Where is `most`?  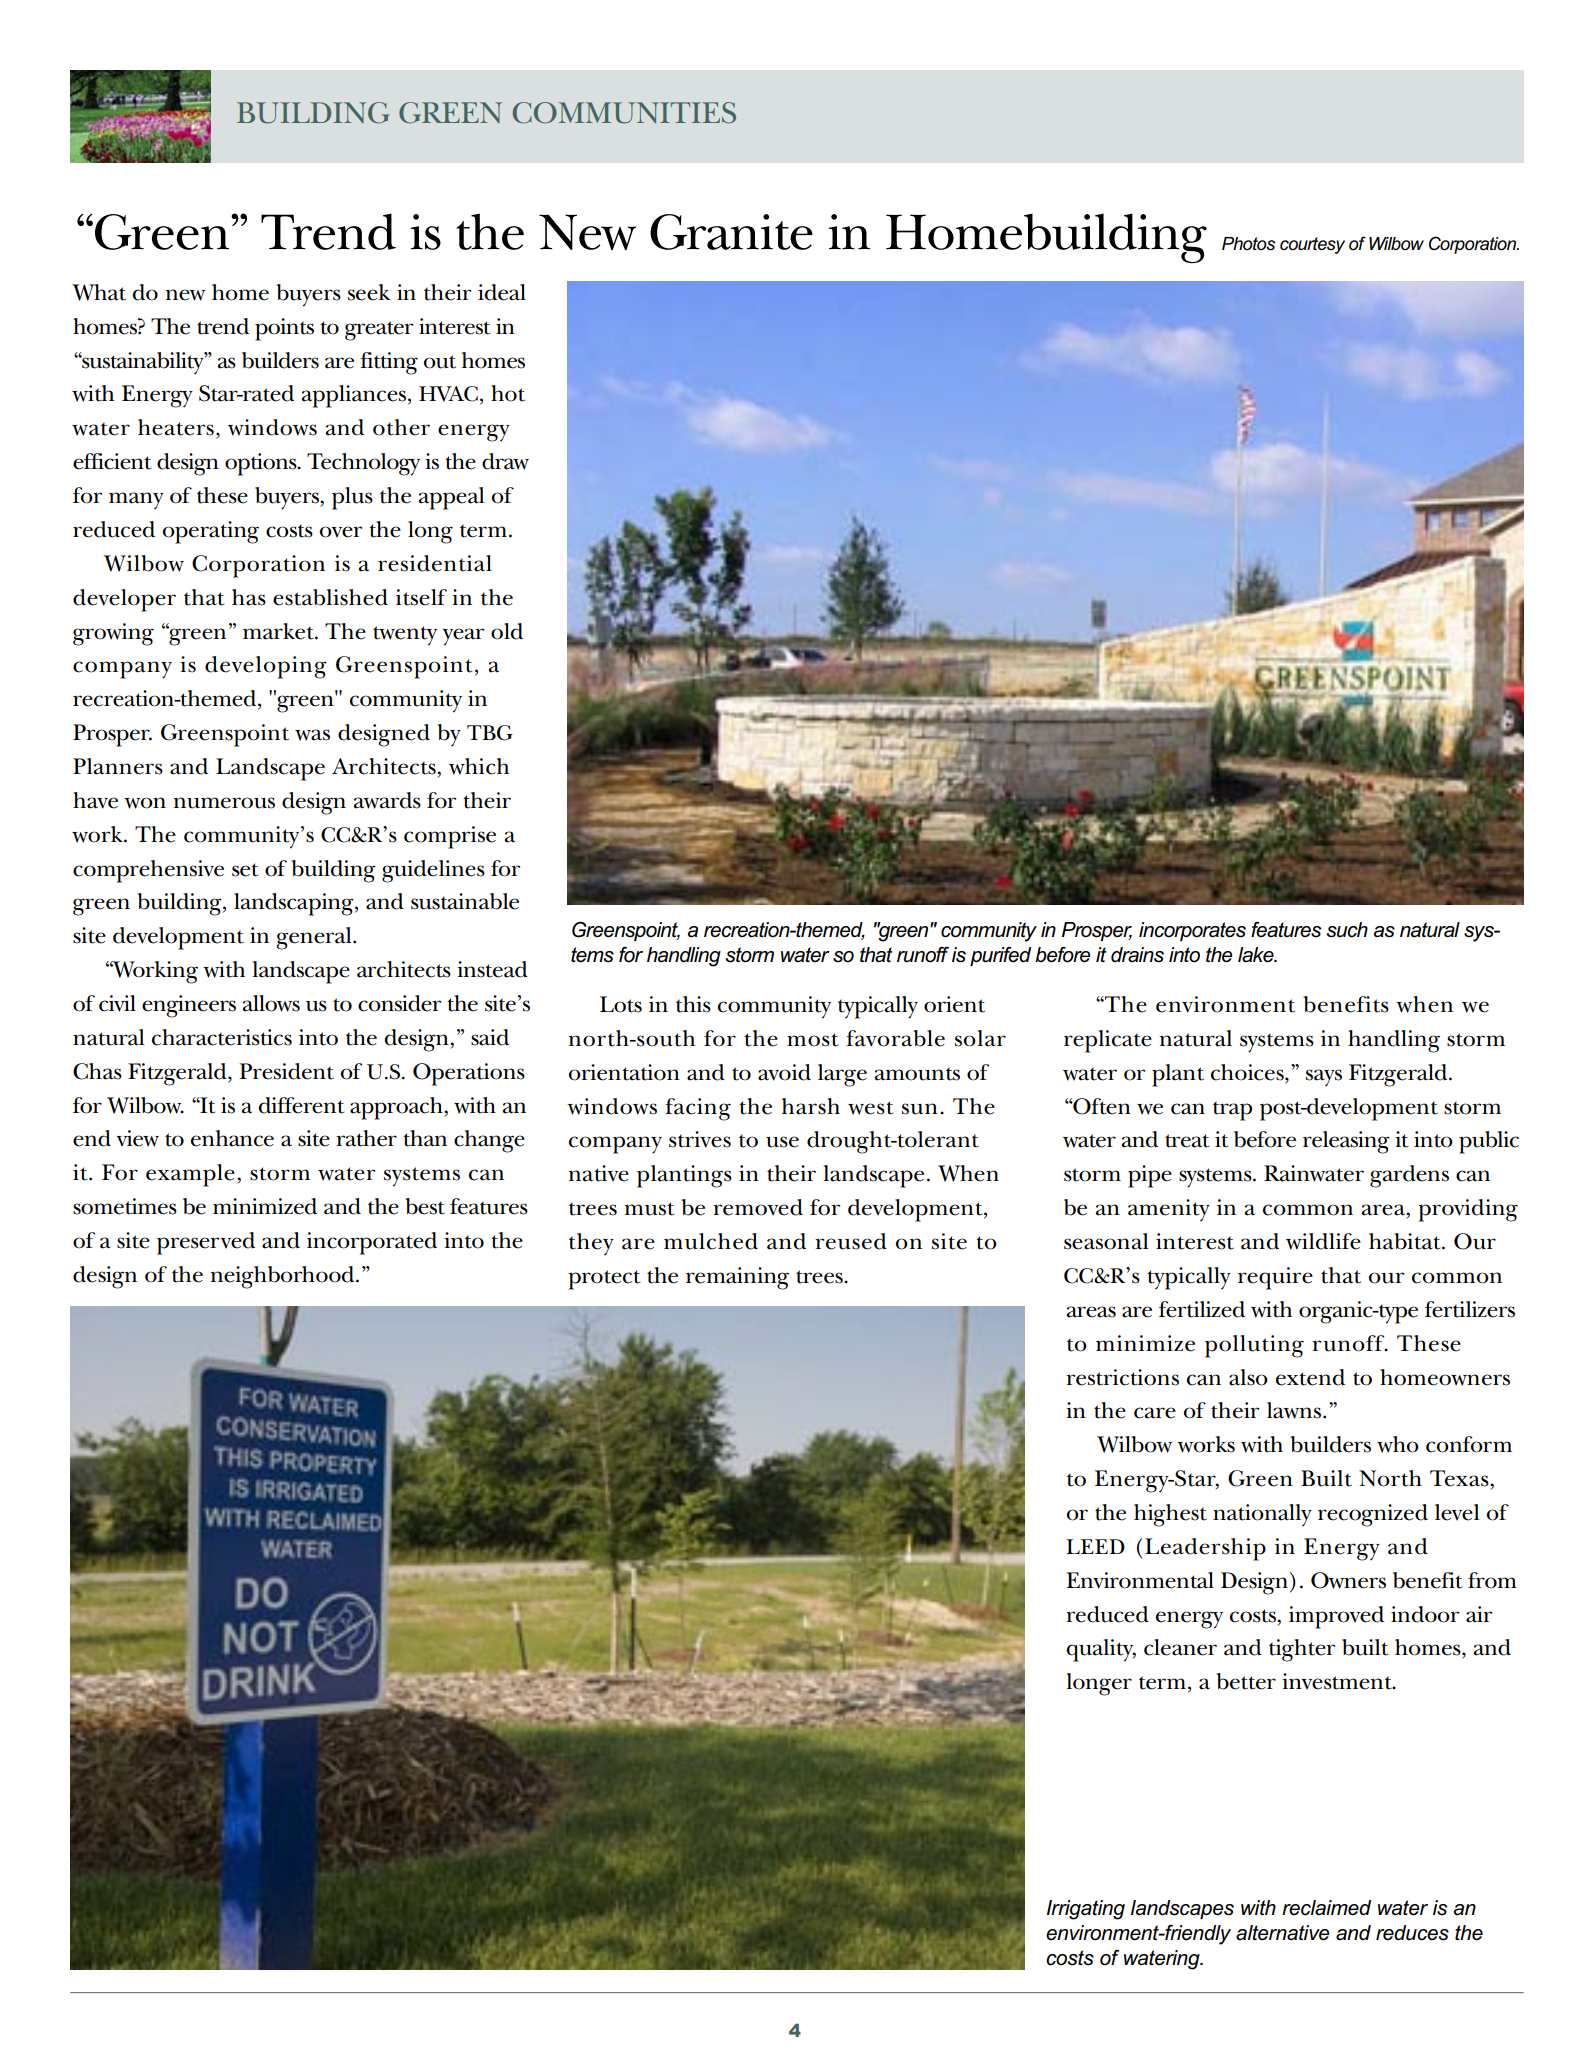 most is located at coordinates (812, 1040).
